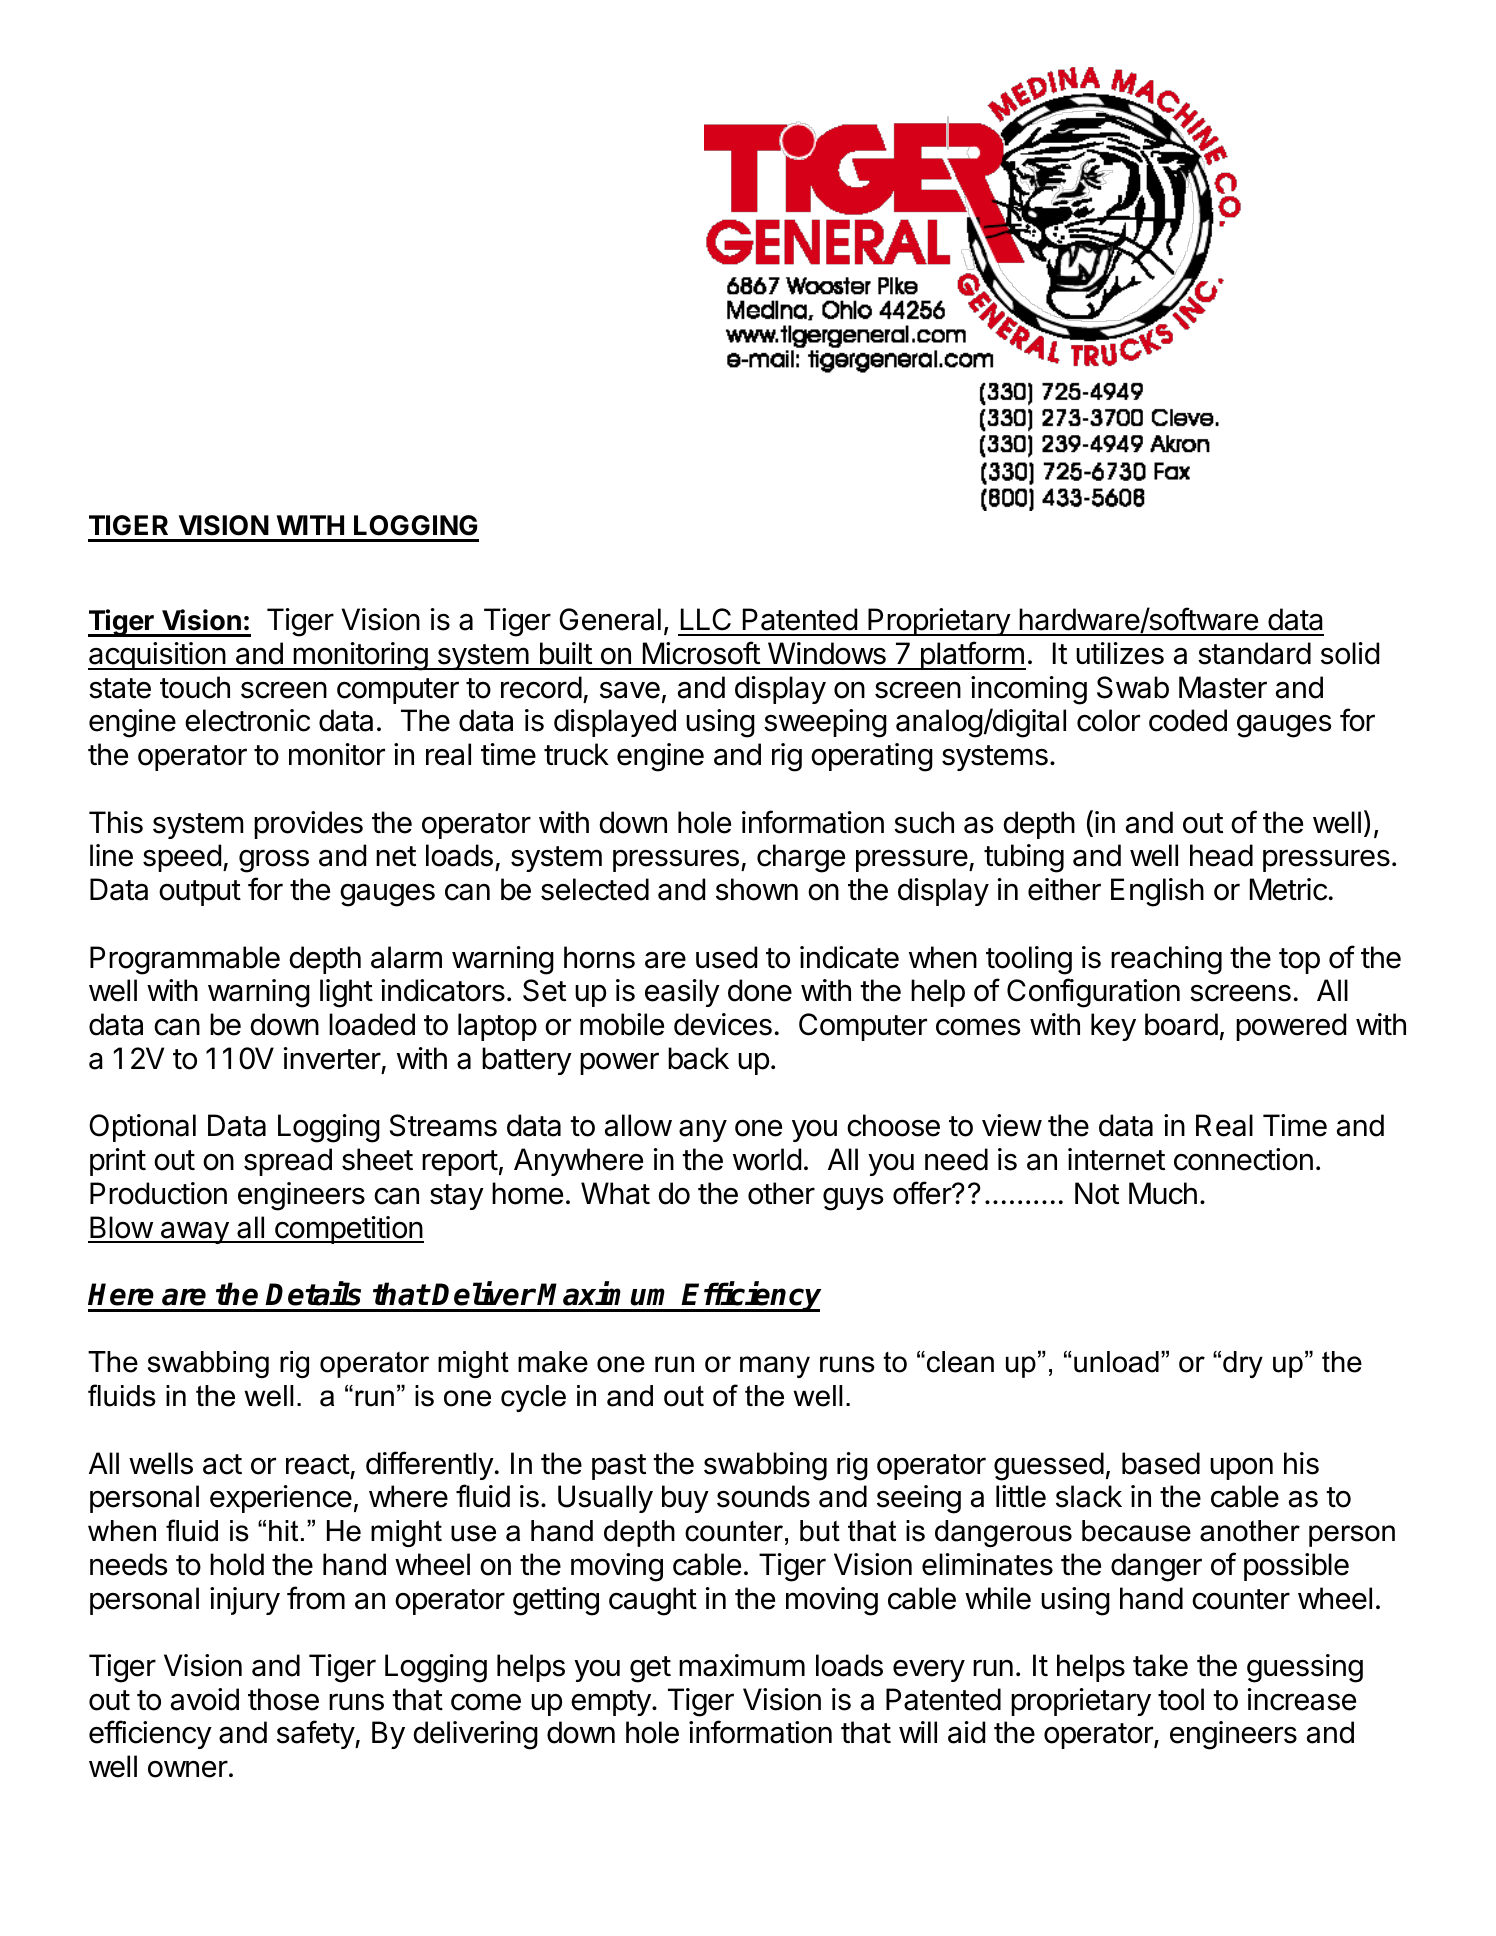  I want to click on react, so click(318, 1464).
